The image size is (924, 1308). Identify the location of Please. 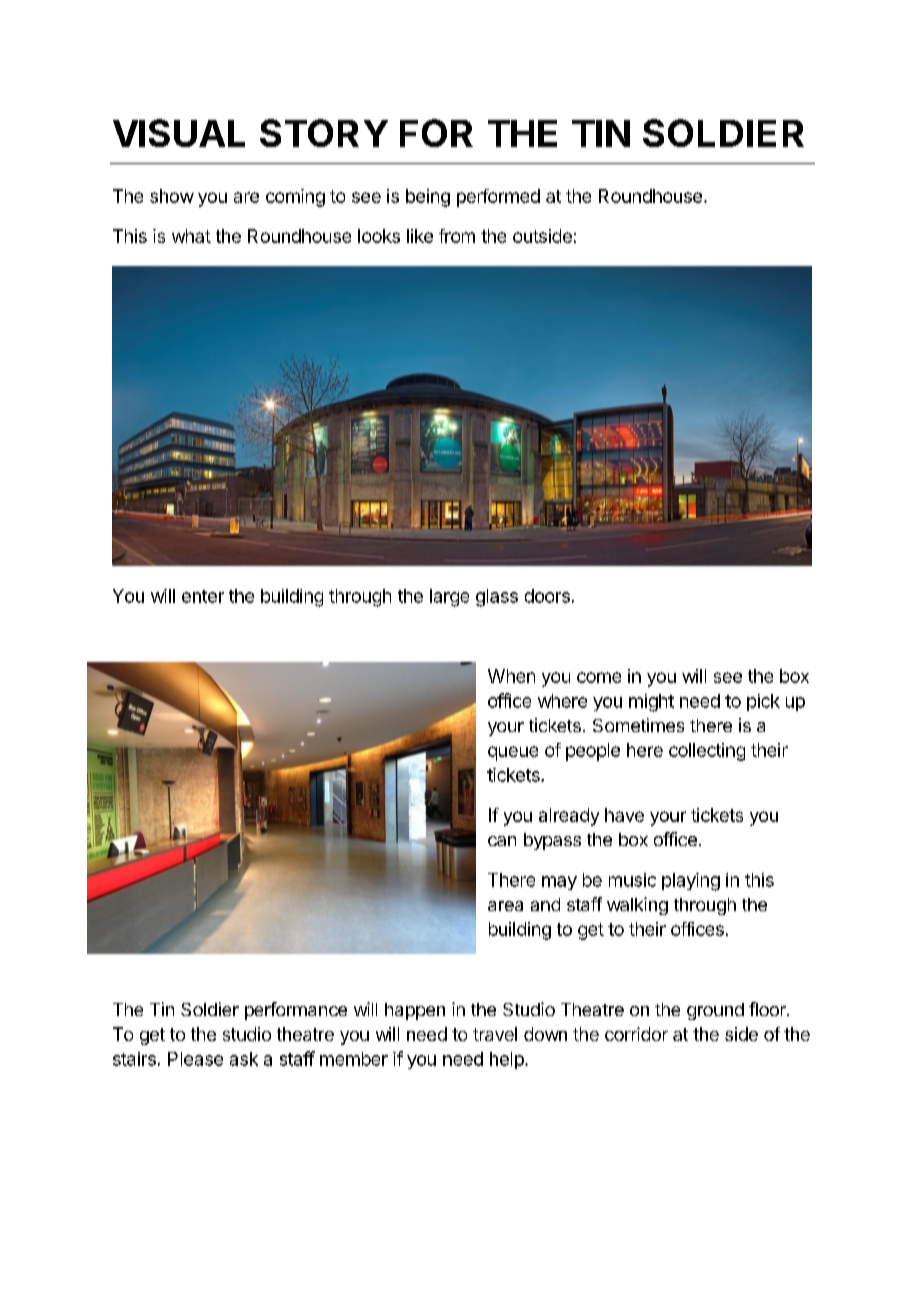
(195, 1059).
